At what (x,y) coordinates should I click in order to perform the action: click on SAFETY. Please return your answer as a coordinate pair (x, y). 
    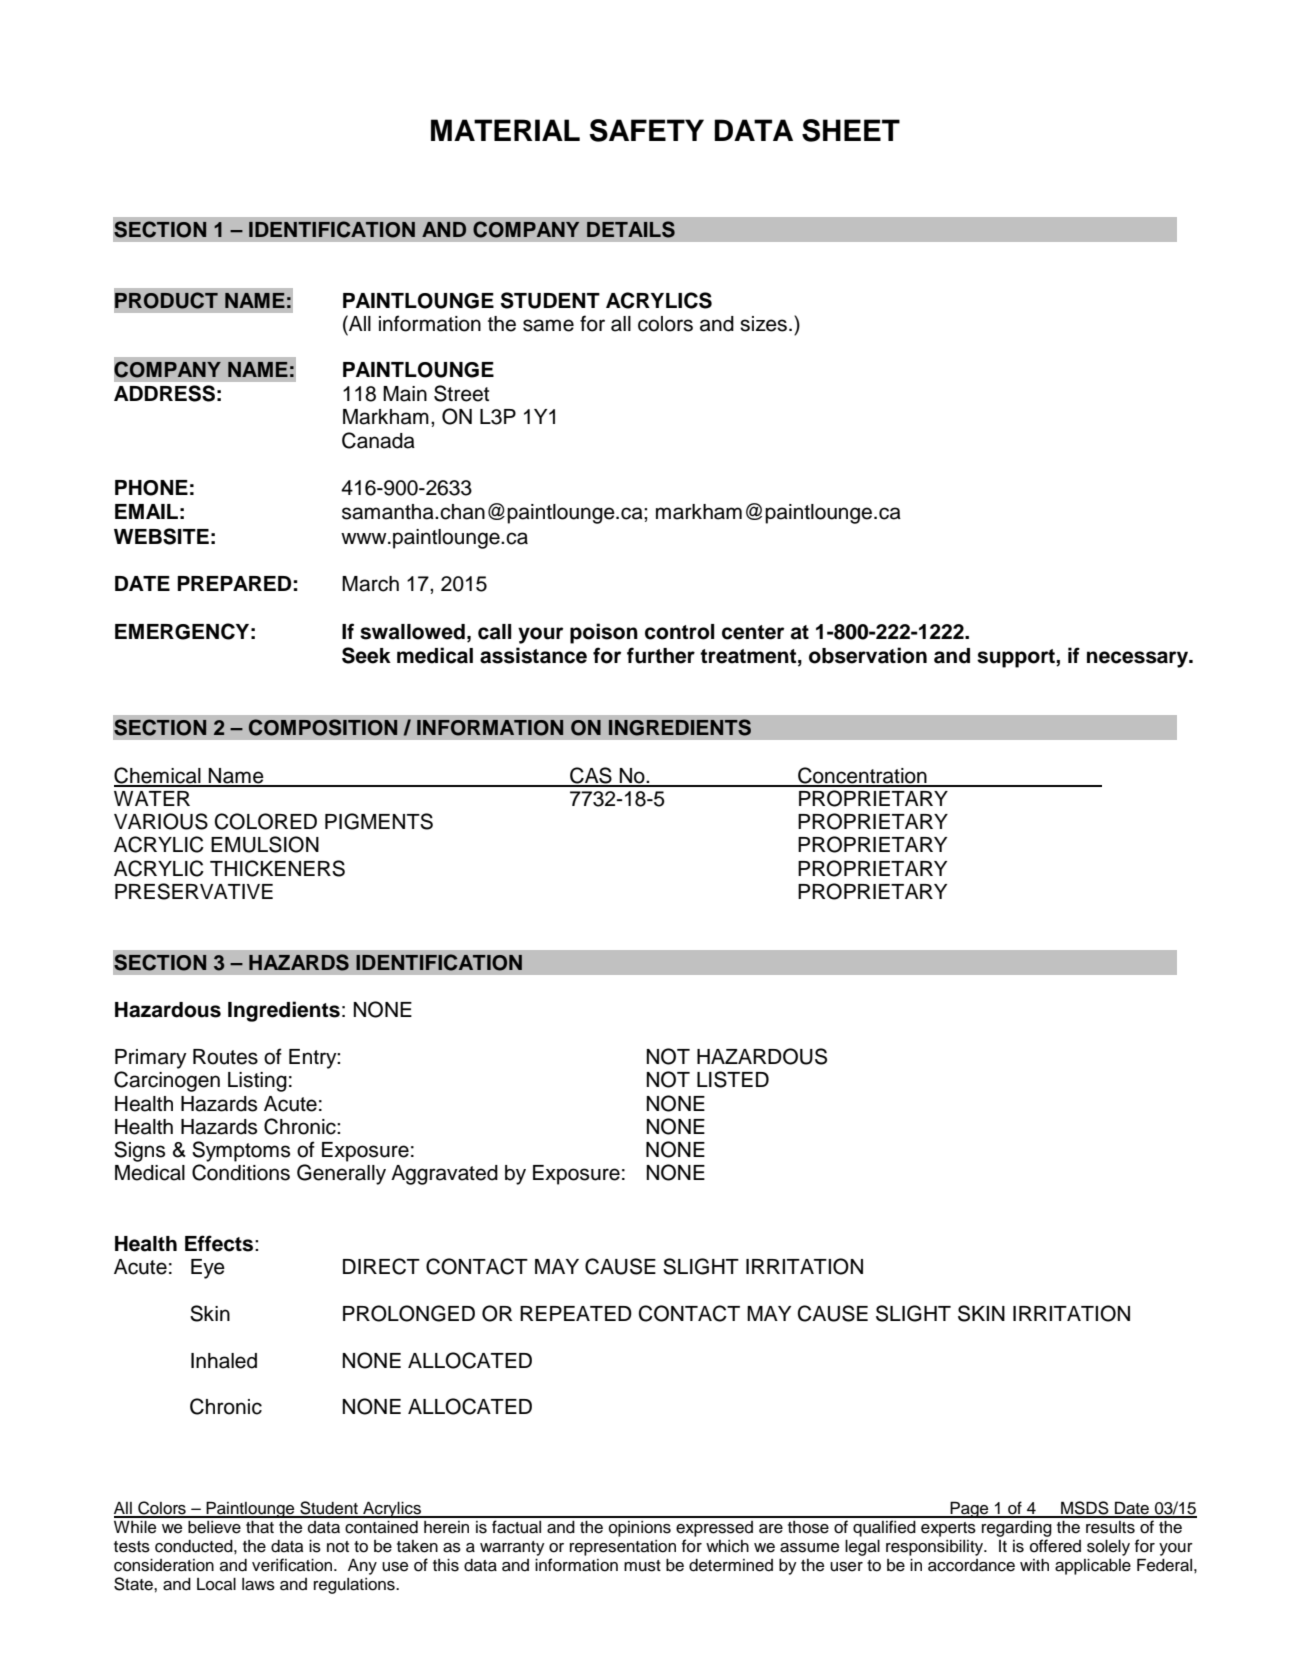
    Looking at the image, I should click on (646, 130).
